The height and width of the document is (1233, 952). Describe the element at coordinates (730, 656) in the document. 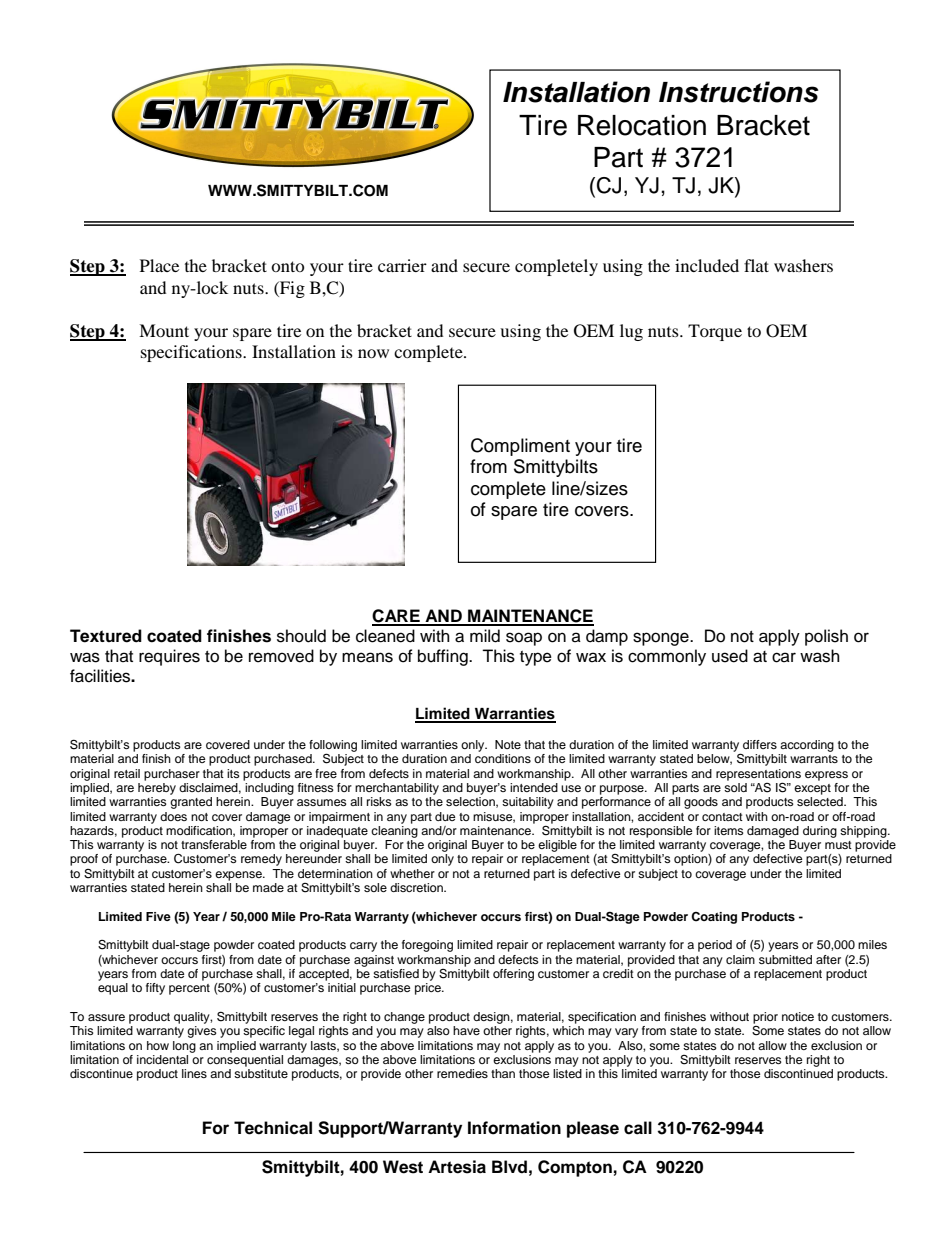

I see `used` at that location.
